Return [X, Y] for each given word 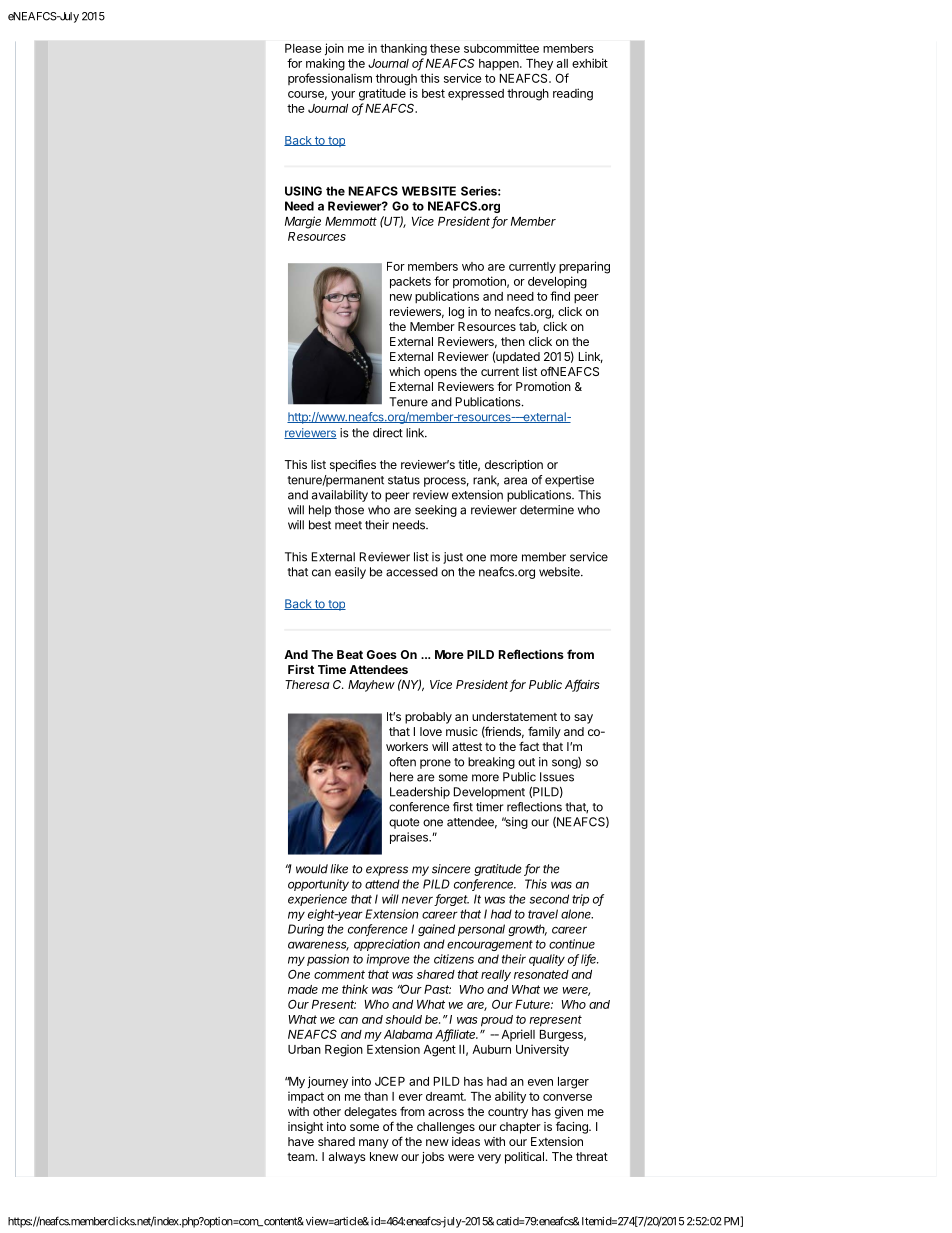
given [569, 1113]
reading [573, 94]
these [445, 48]
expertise [569, 481]
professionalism [330, 79]
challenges [446, 1128]
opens [440, 374]
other [327, 1111]
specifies [353, 465]
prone [435, 764]
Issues [557, 777]
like [339, 869]
